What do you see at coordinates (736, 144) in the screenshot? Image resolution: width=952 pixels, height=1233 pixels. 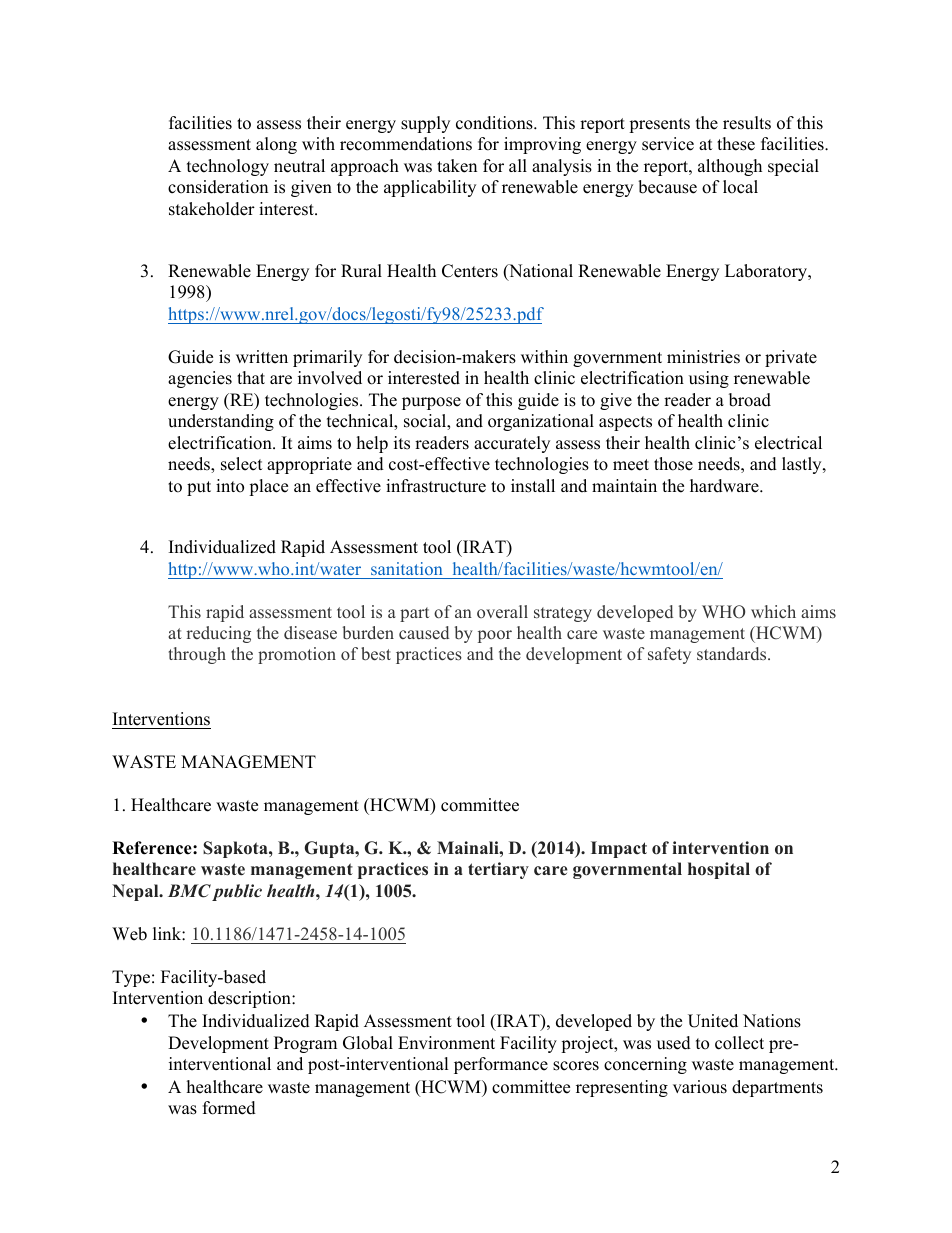 I see `these` at bounding box center [736, 144].
